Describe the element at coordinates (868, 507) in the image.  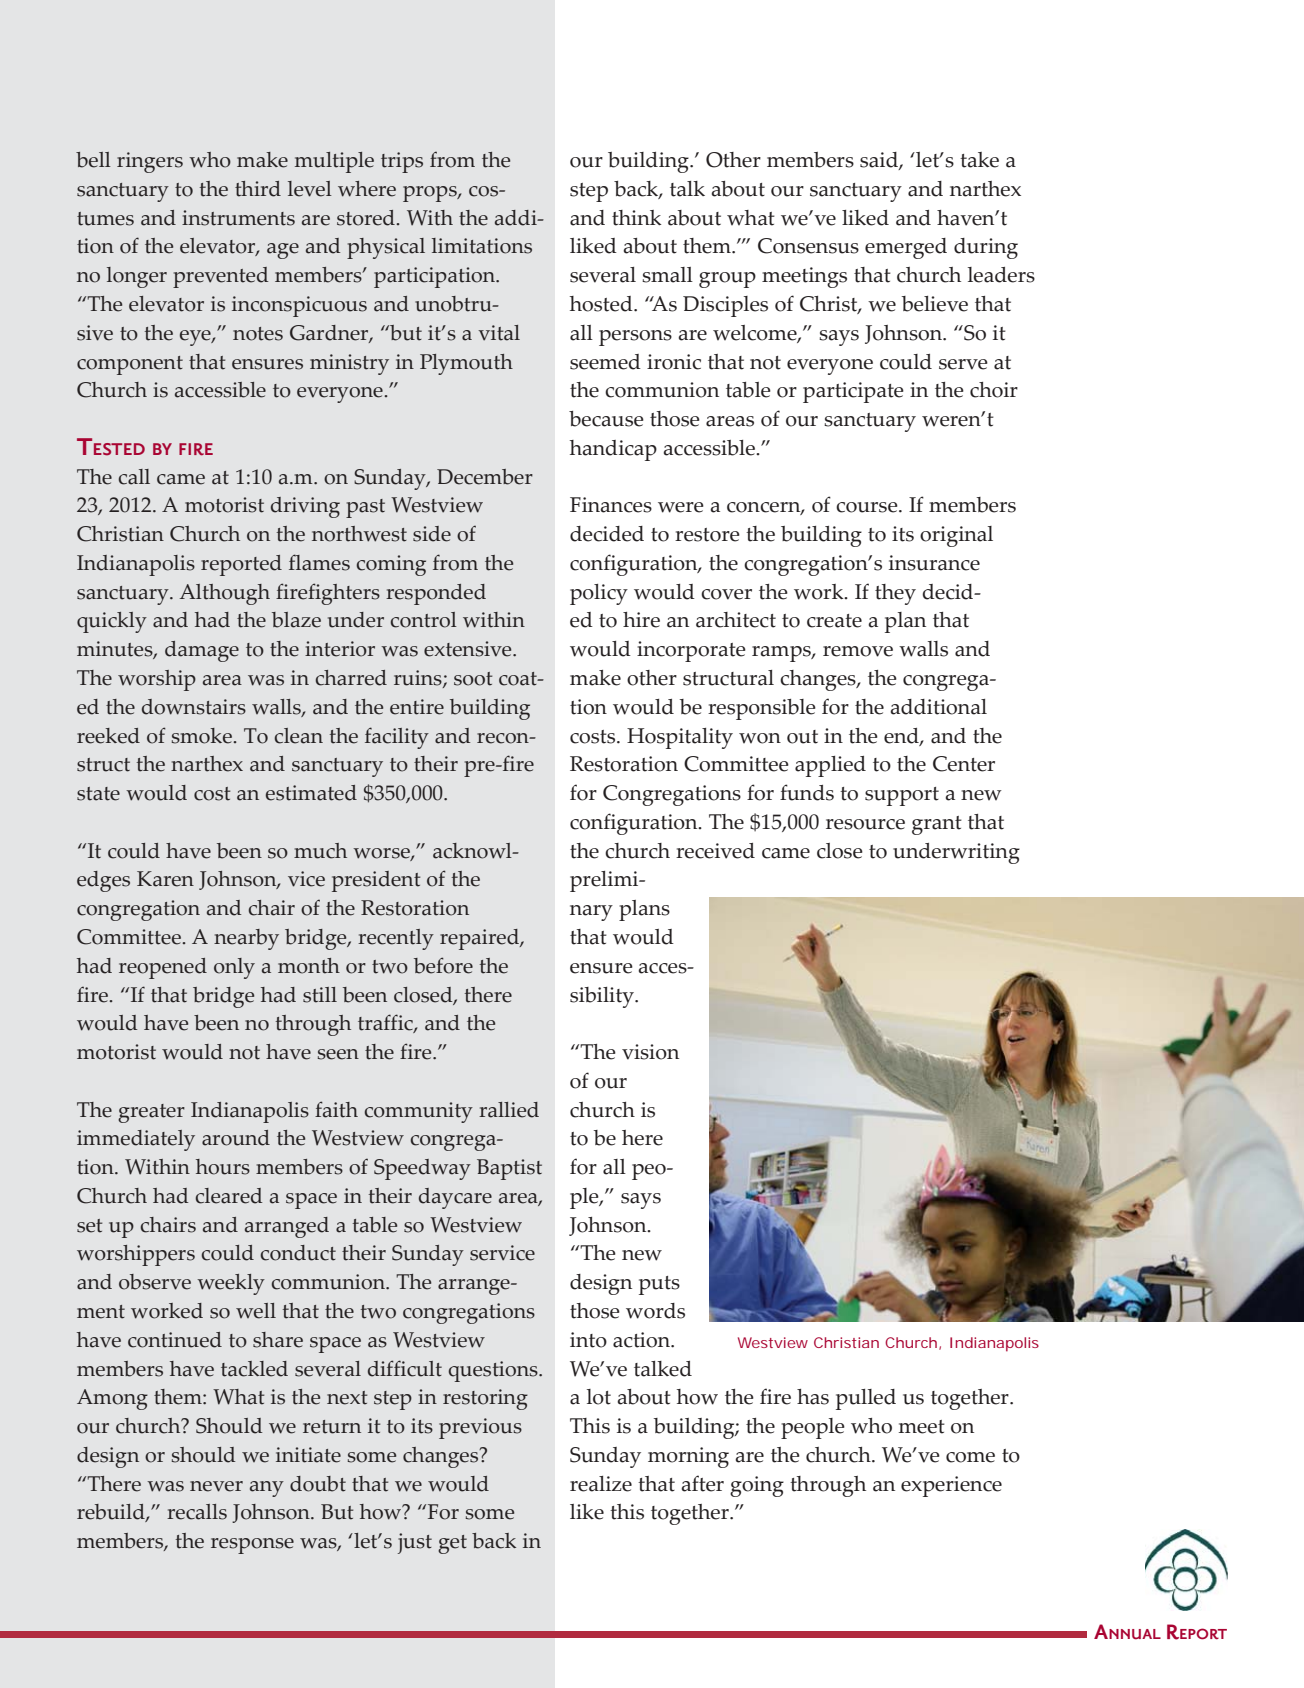
I see `course` at that location.
